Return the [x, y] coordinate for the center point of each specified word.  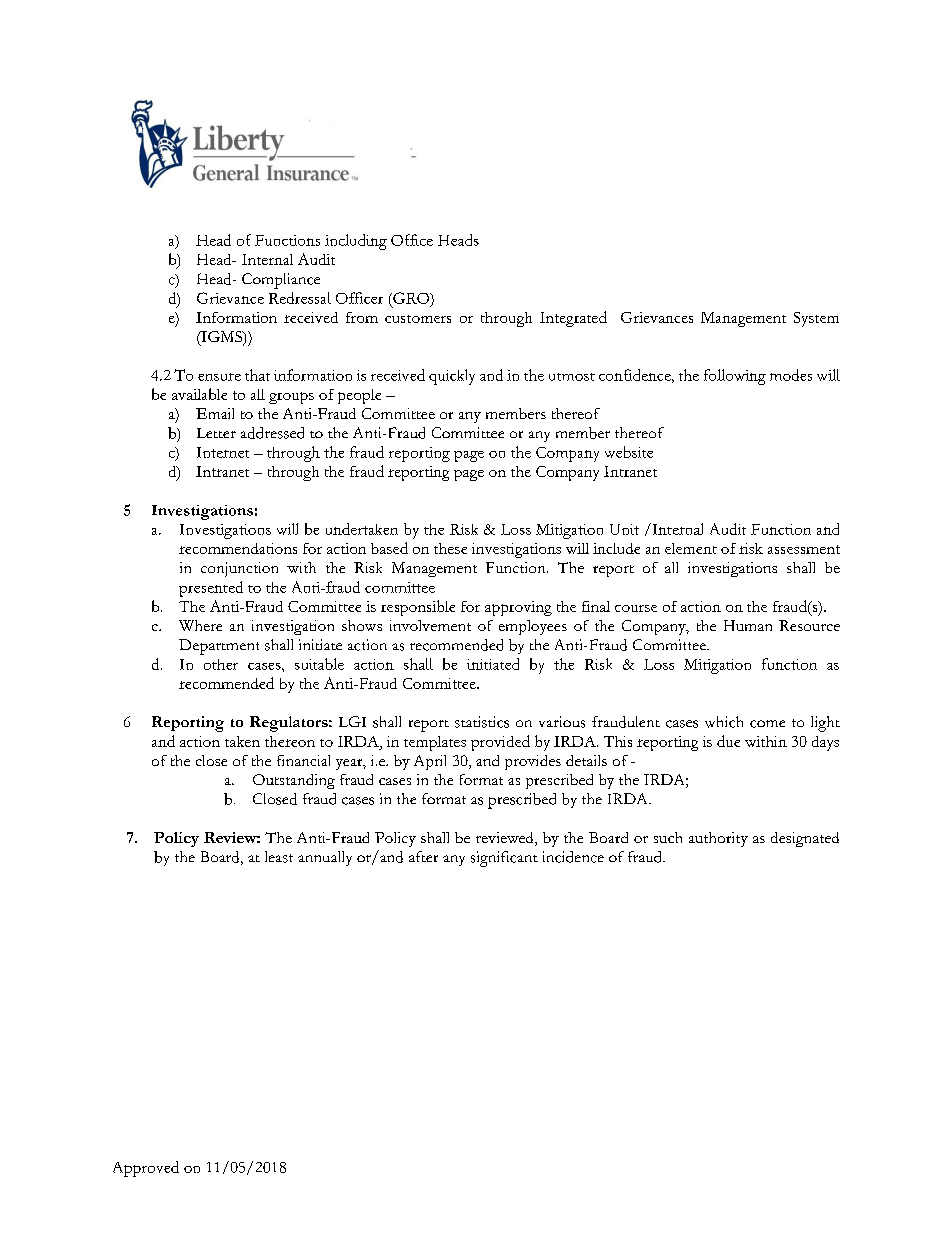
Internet [223, 452]
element [691, 548]
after [423, 856]
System [816, 319]
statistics [482, 722]
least [279, 857]
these [450, 548]
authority [718, 839]
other [221, 664]
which [724, 722]
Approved [146, 1169]
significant [504, 859]
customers [418, 319]
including [356, 242]
